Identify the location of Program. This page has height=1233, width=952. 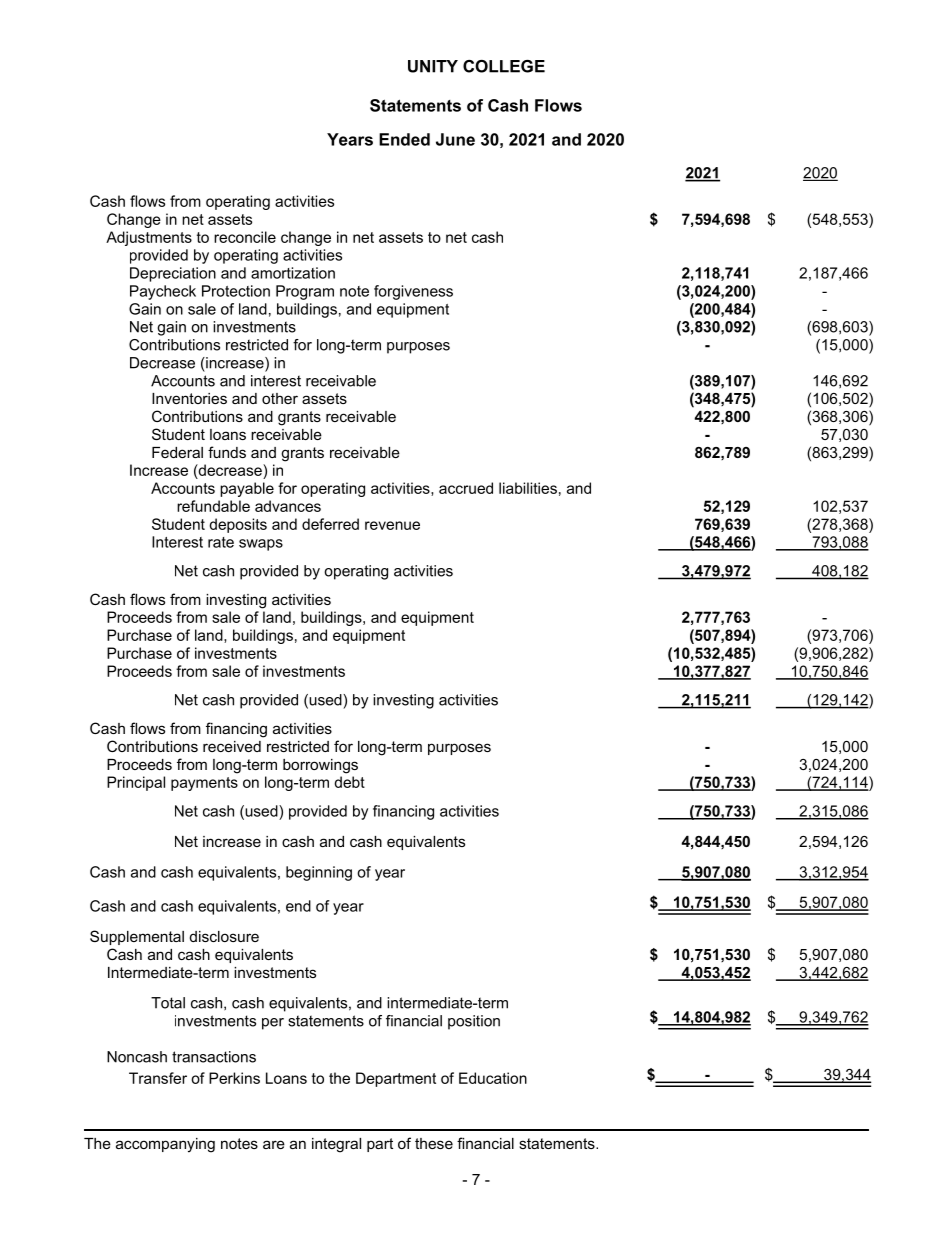
(305, 292).
